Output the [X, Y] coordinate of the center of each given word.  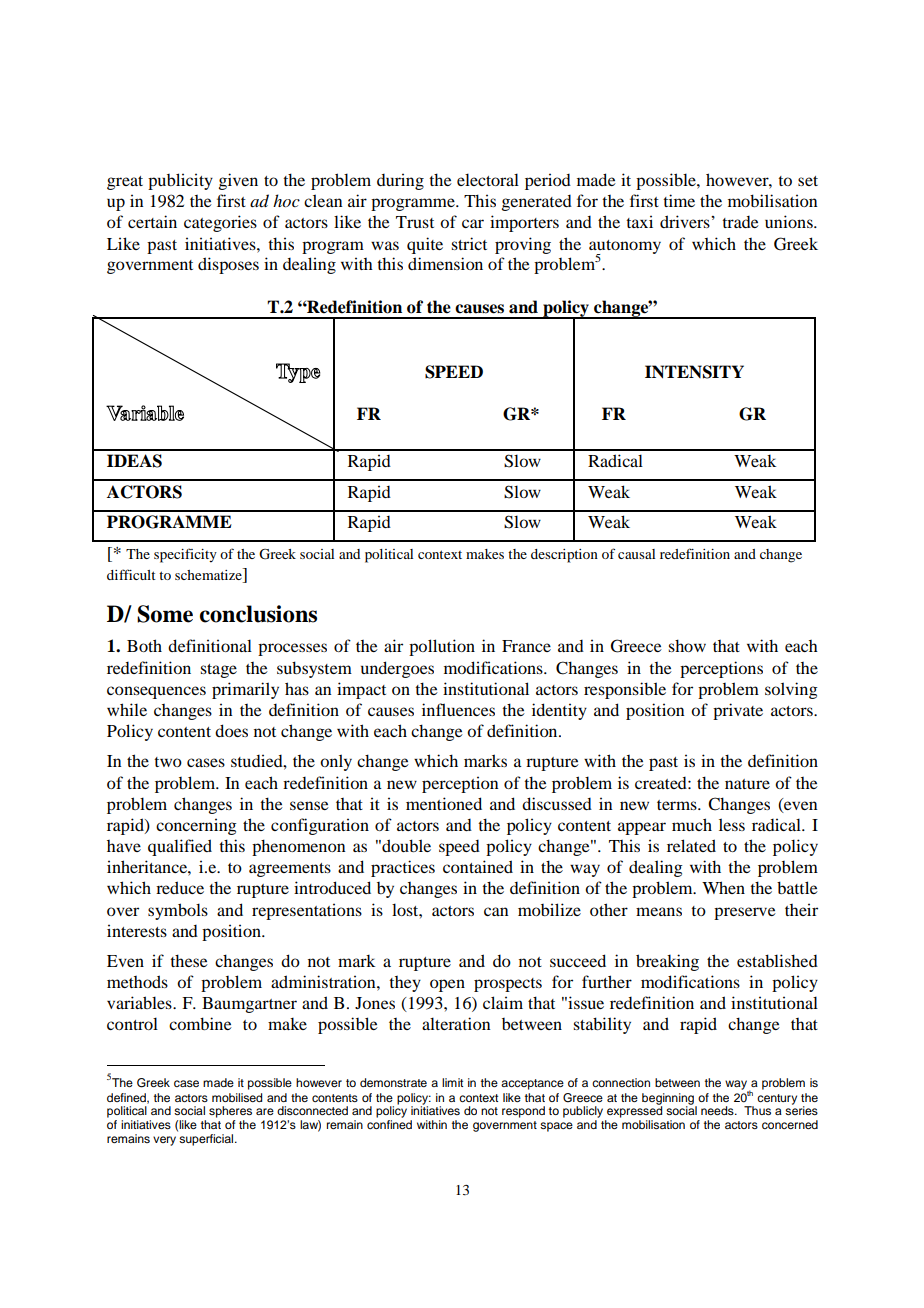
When [723, 887]
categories [220, 223]
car [473, 223]
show [687, 645]
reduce [180, 887]
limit [452, 1082]
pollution [442, 647]
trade [740, 222]
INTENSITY [694, 372]
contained [478, 866]
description [564, 556]
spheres [230, 1112]
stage [218, 671]
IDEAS [134, 461]
